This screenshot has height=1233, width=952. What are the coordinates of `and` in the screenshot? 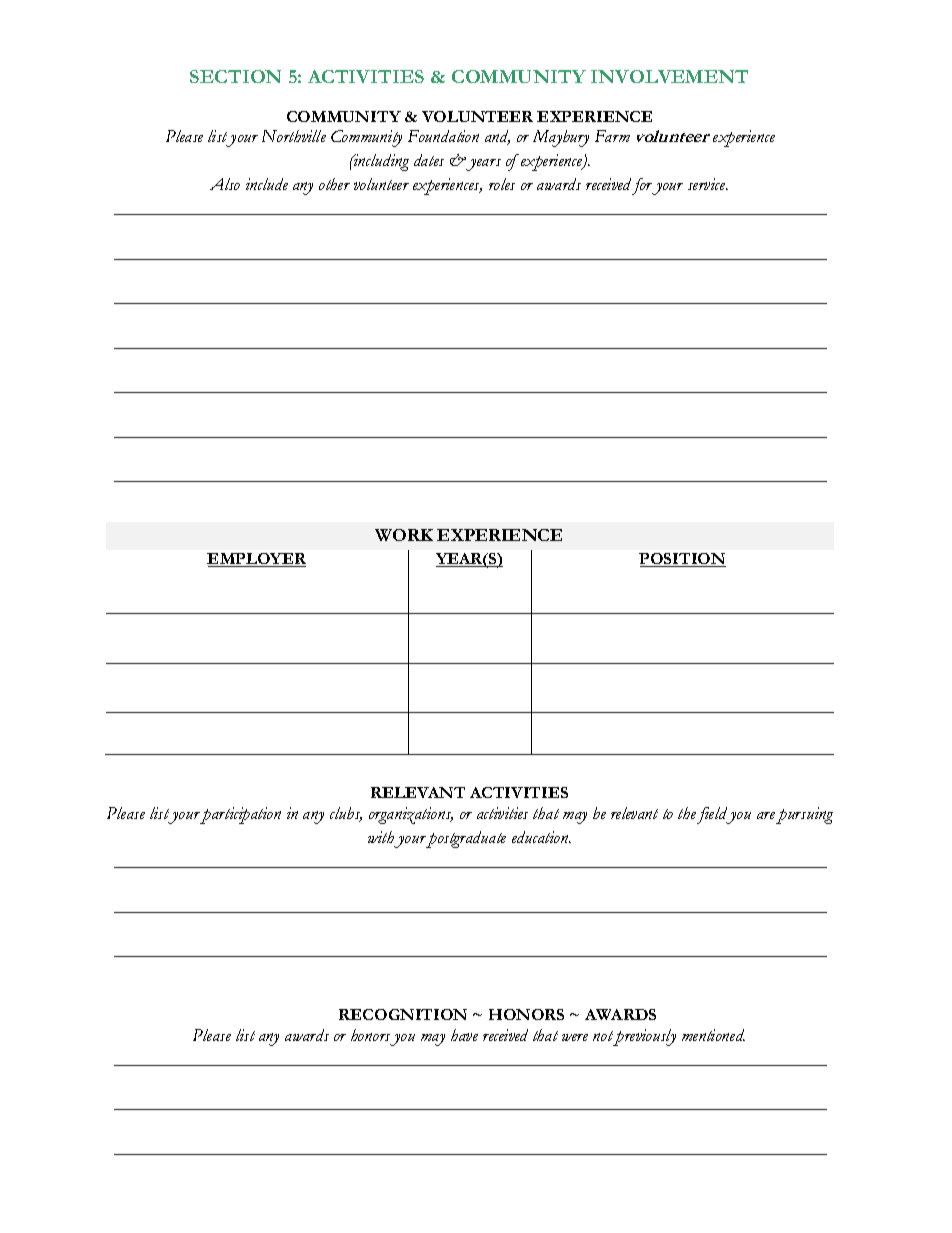 It's located at (497, 137).
